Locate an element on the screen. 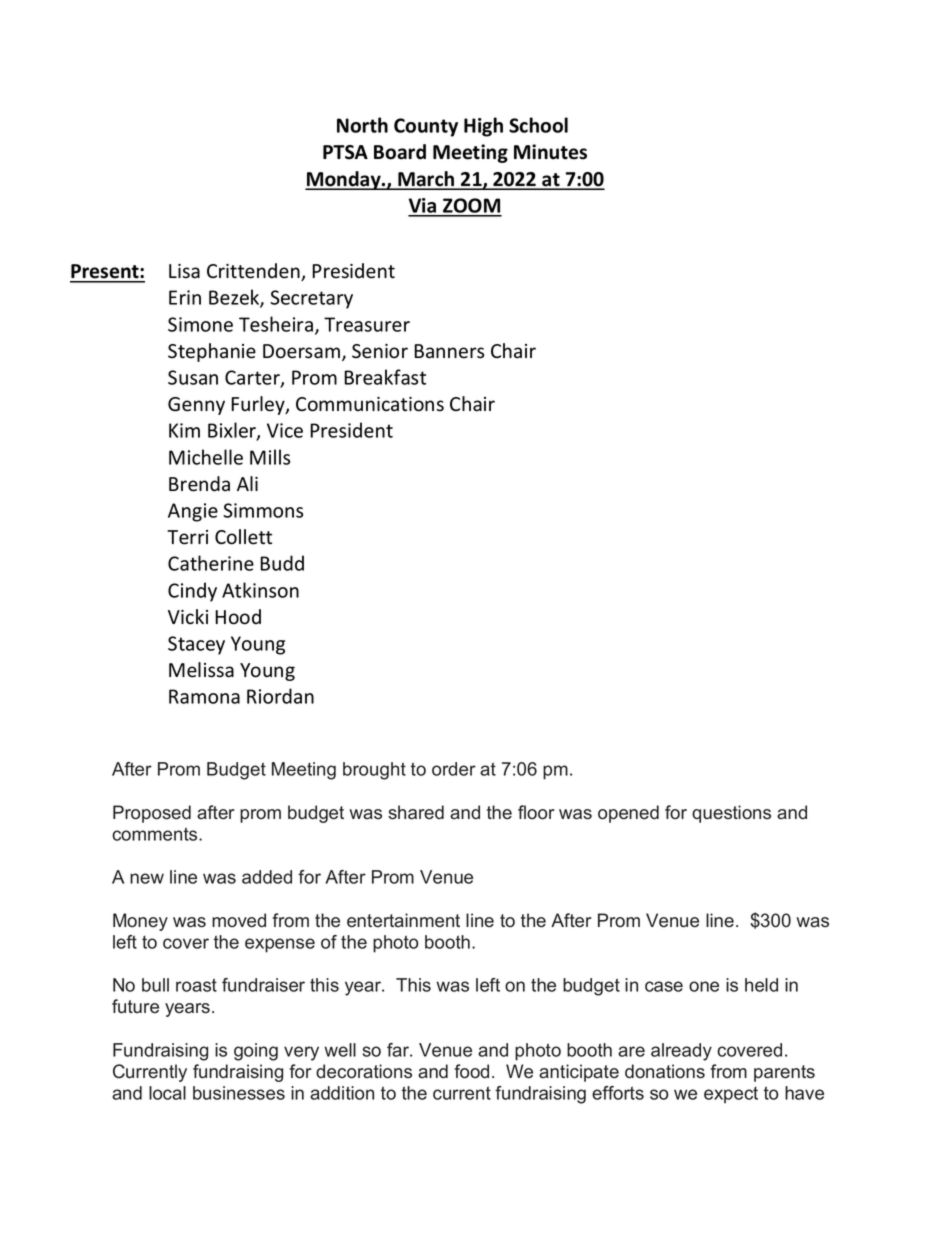 The width and height of the screenshot is (952, 1233). High is located at coordinates (483, 127).
